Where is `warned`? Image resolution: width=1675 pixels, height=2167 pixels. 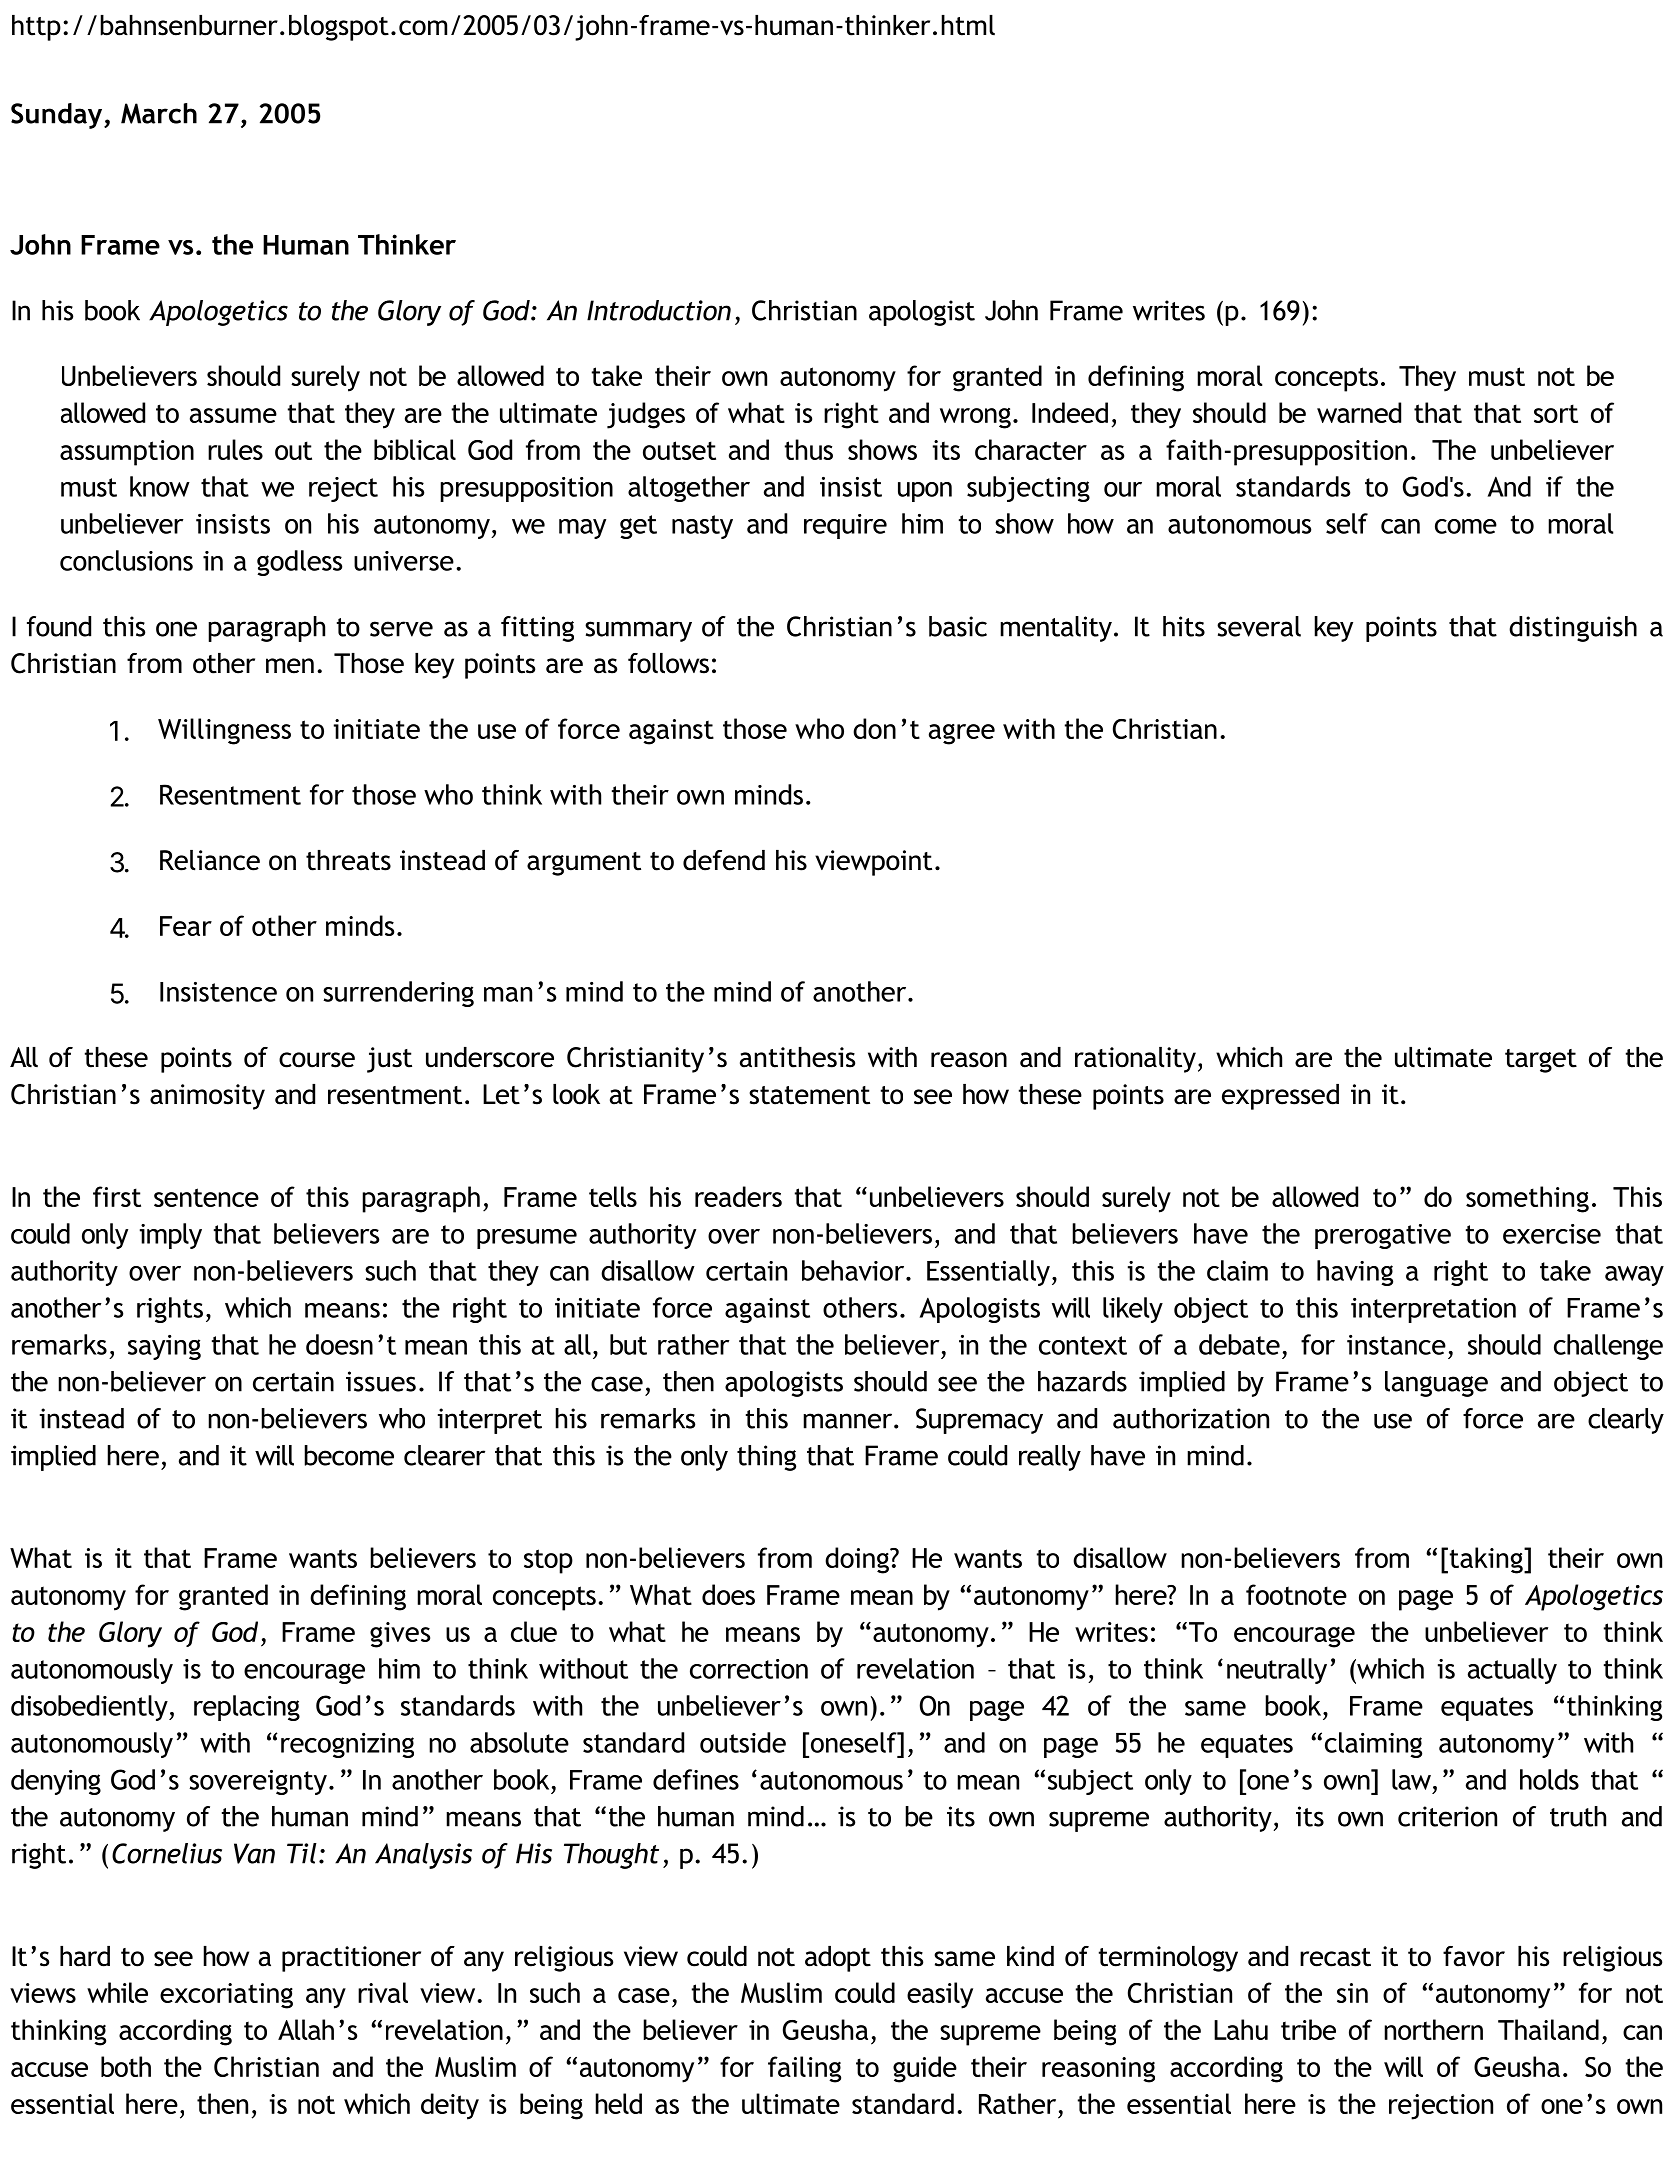 warned is located at coordinates (1359, 412).
